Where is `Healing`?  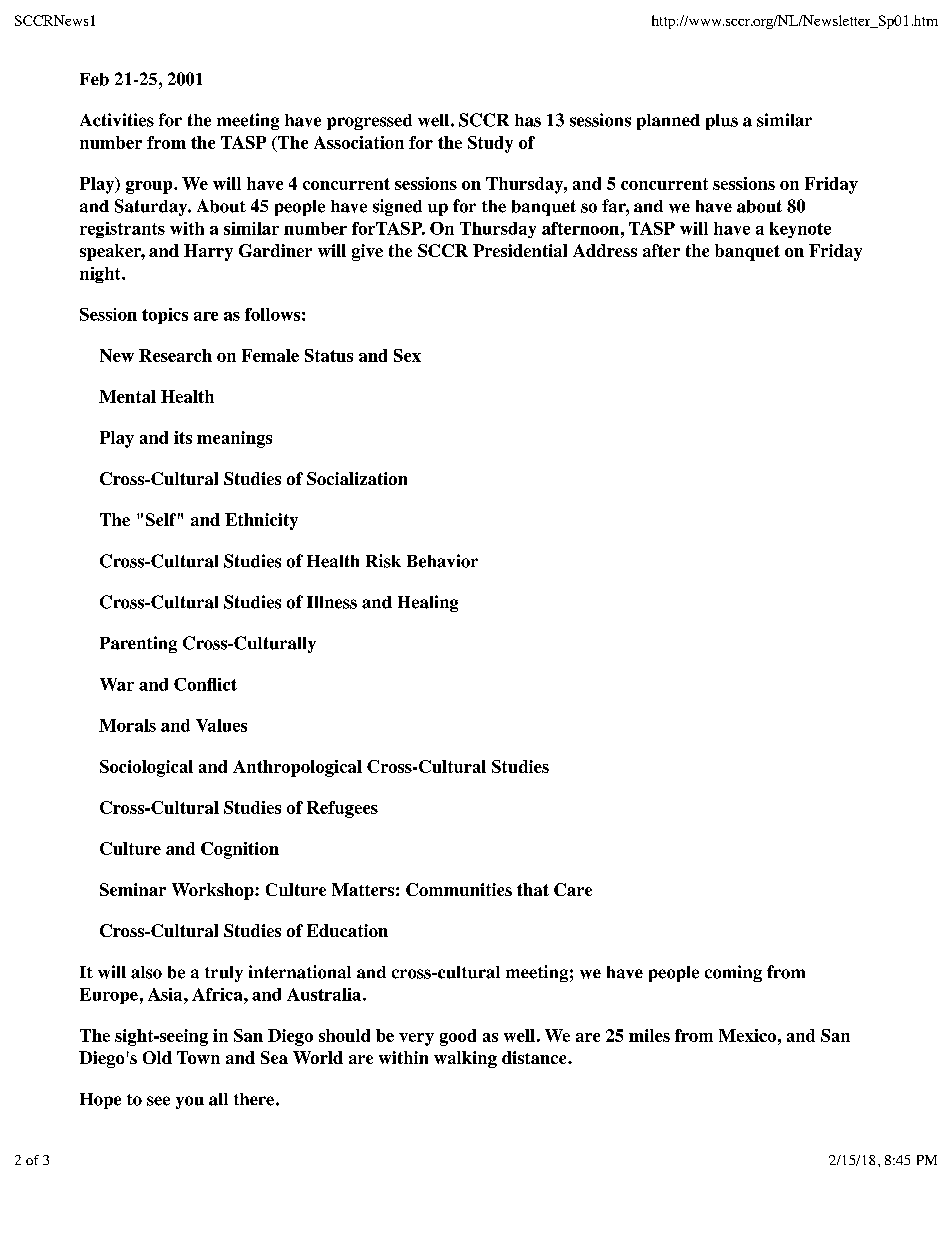
Healing is located at coordinates (428, 603).
